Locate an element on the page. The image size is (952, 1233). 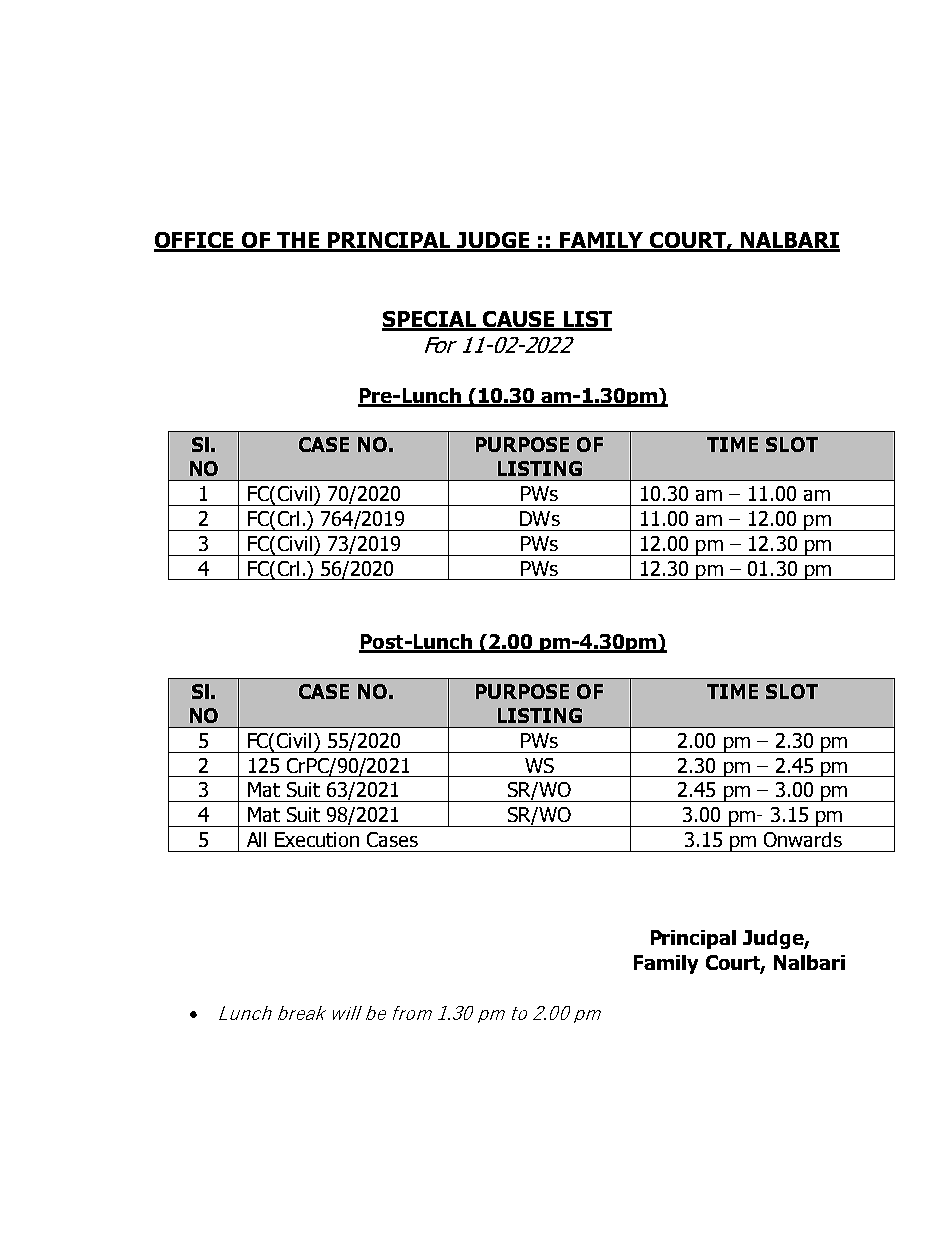
SPECIAL is located at coordinates (430, 320).
